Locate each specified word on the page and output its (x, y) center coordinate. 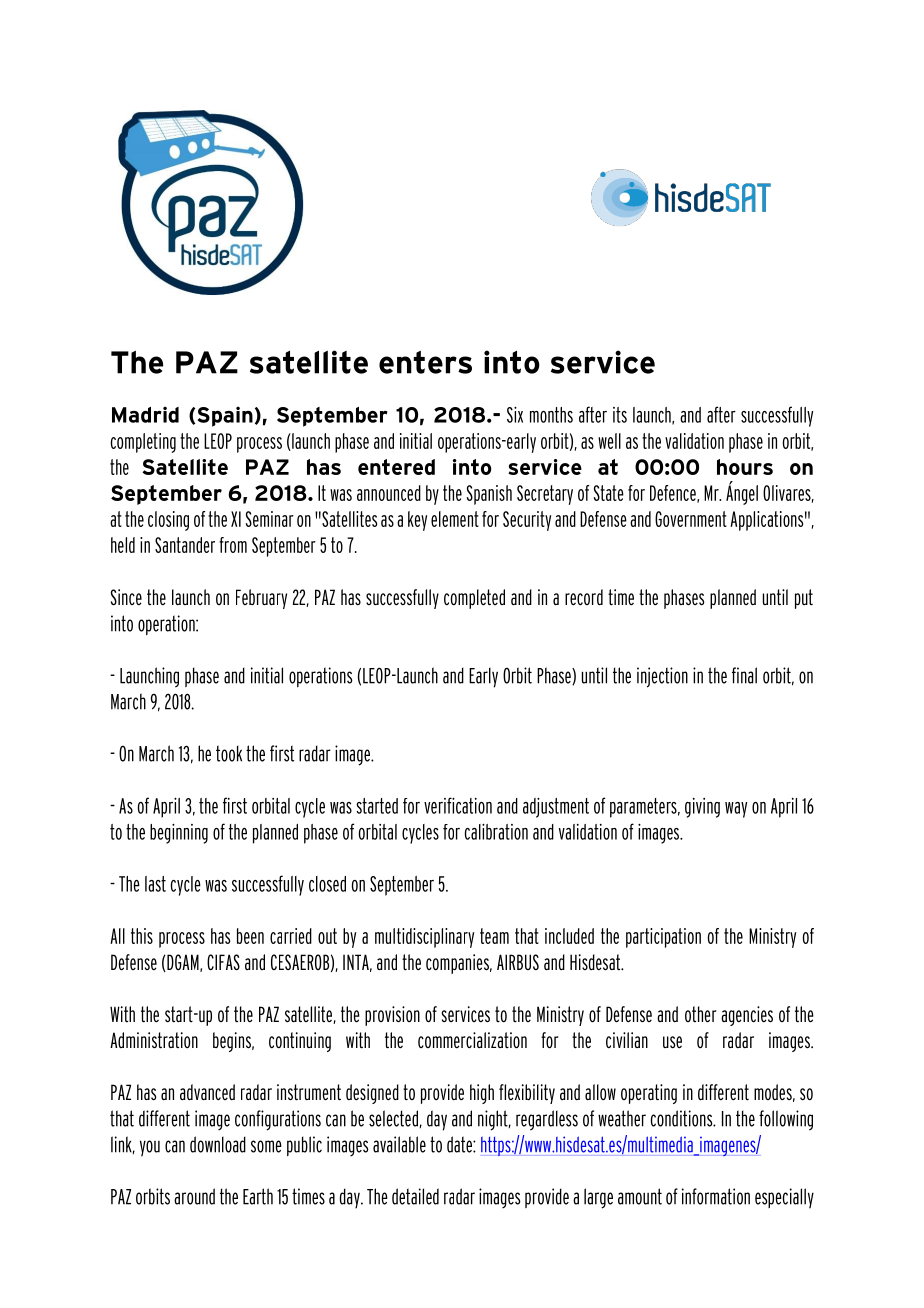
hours (745, 467)
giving (702, 808)
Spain (225, 416)
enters (425, 362)
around (194, 1196)
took (229, 753)
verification (458, 805)
